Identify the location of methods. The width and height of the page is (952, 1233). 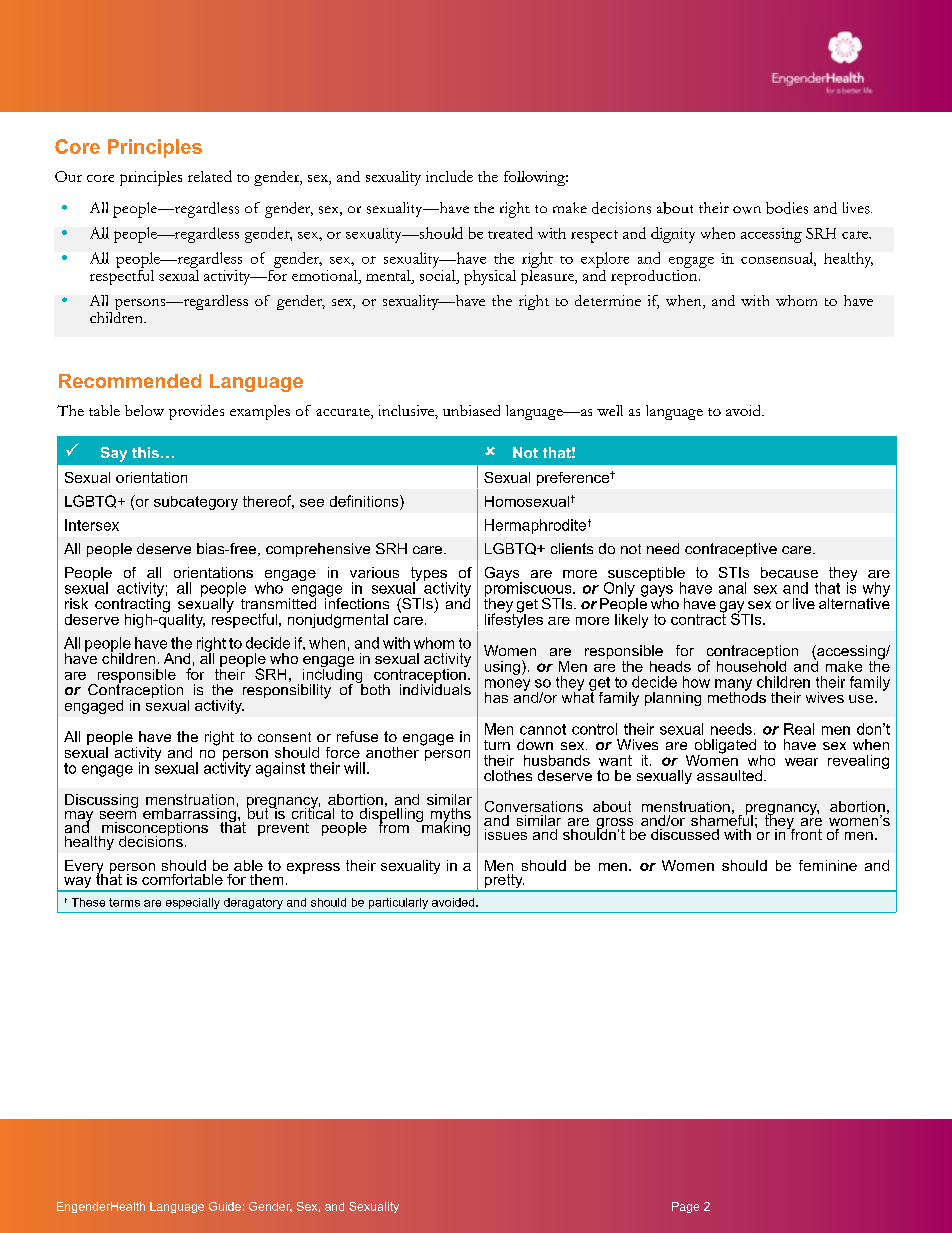
(737, 696).
